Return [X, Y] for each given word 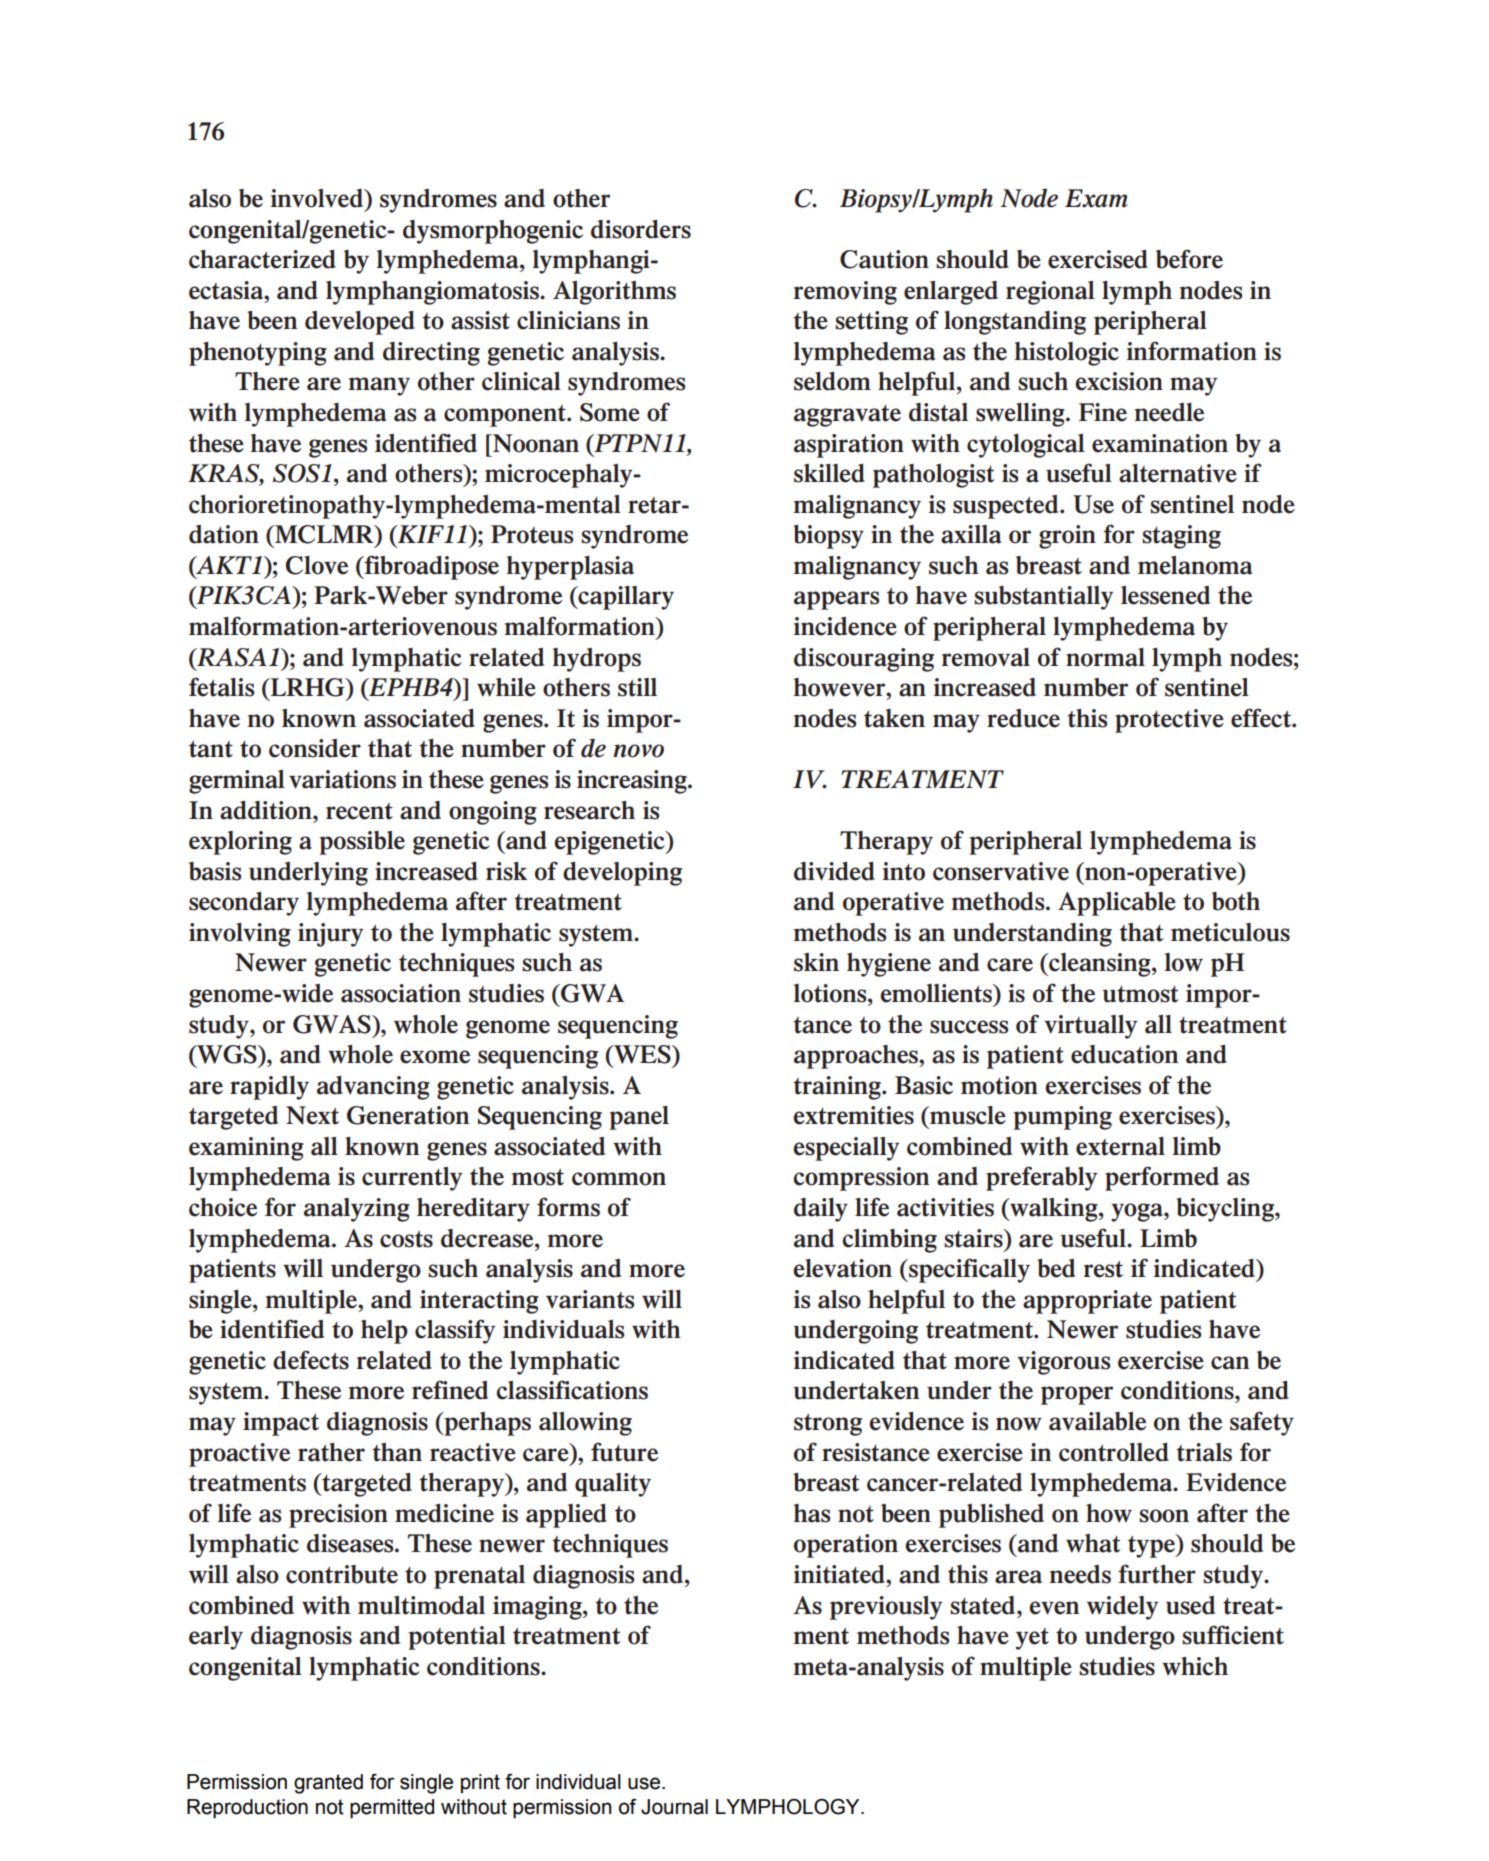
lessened [1165, 595]
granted [328, 1784]
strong [828, 1425]
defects [311, 1360]
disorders [641, 229]
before [1189, 259]
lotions [831, 993]
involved [318, 198]
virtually [1090, 1027]
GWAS [333, 1024]
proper [1077, 1395]
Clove [317, 565]
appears [836, 600]
